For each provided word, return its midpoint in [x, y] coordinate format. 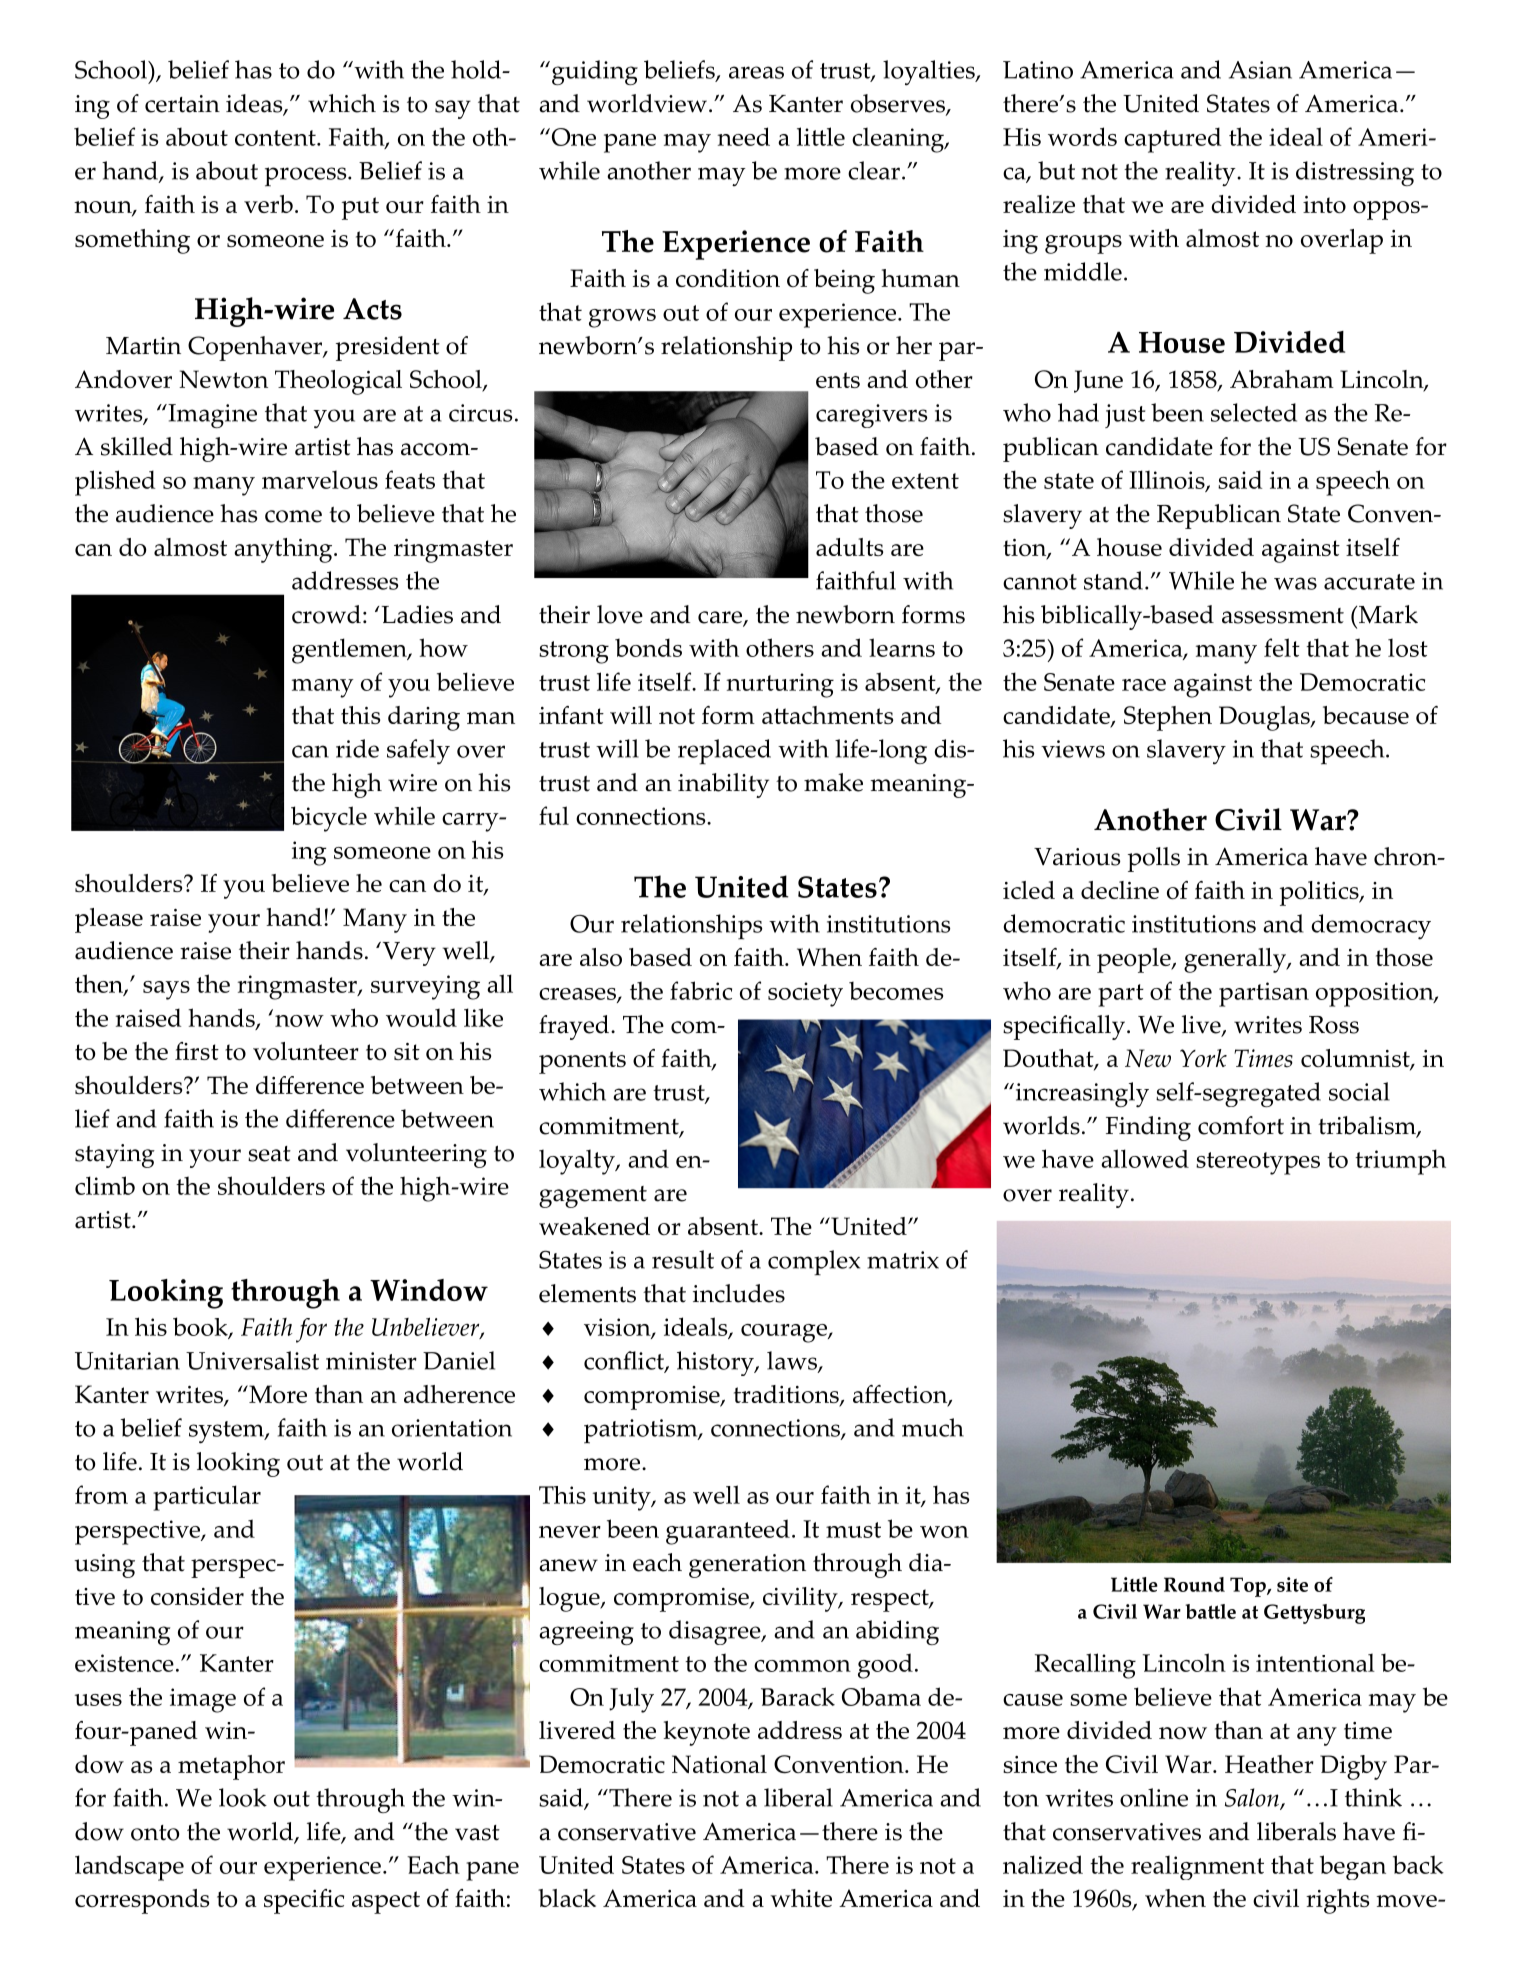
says [166, 990]
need [743, 136]
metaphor [231, 1767]
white [801, 1898]
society [805, 994]
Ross [1334, 1025]
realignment [1197, 1867]
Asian [1260, 70]
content [276, 138]
